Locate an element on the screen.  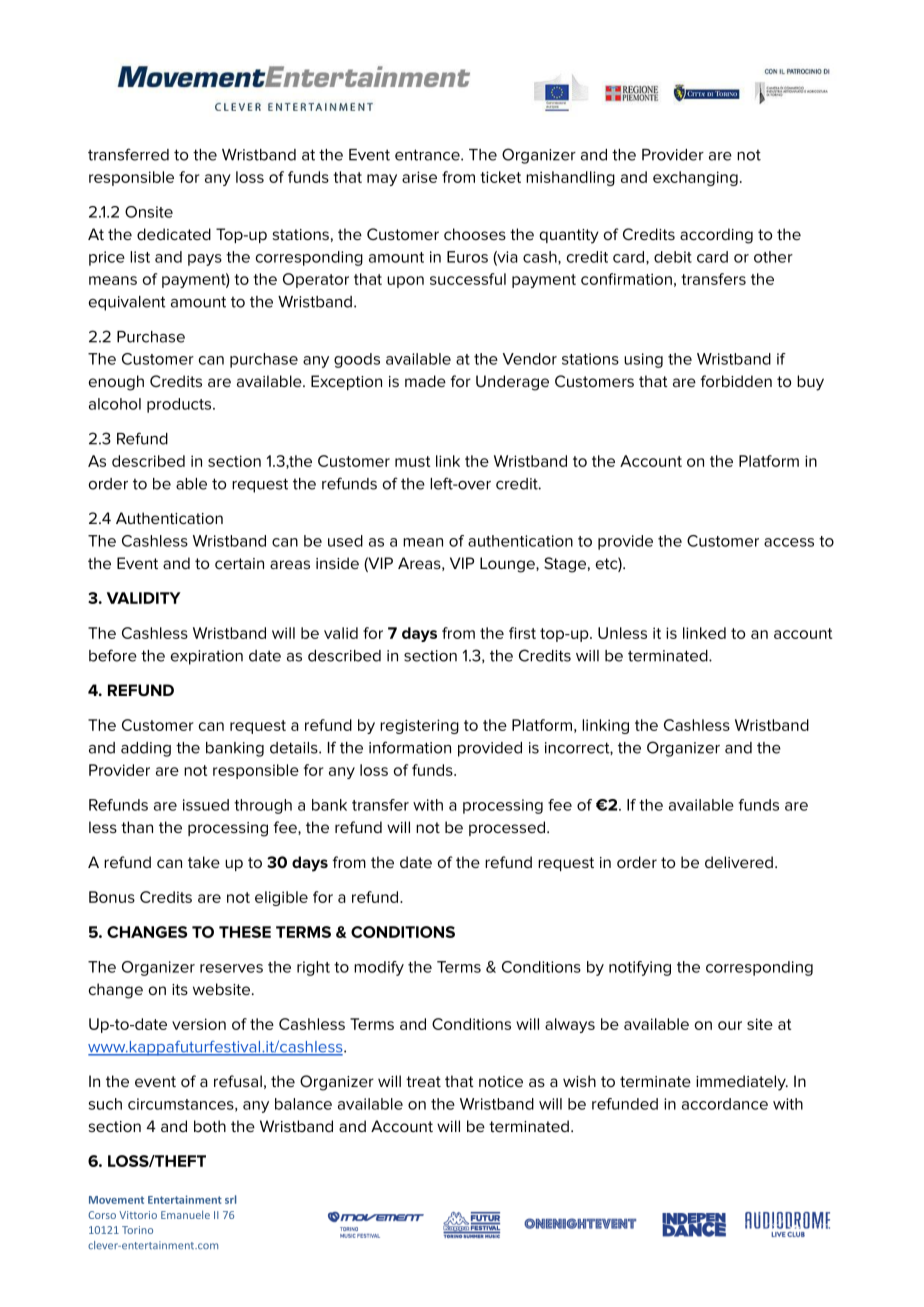
registering is located at coordinates (419, 726).
